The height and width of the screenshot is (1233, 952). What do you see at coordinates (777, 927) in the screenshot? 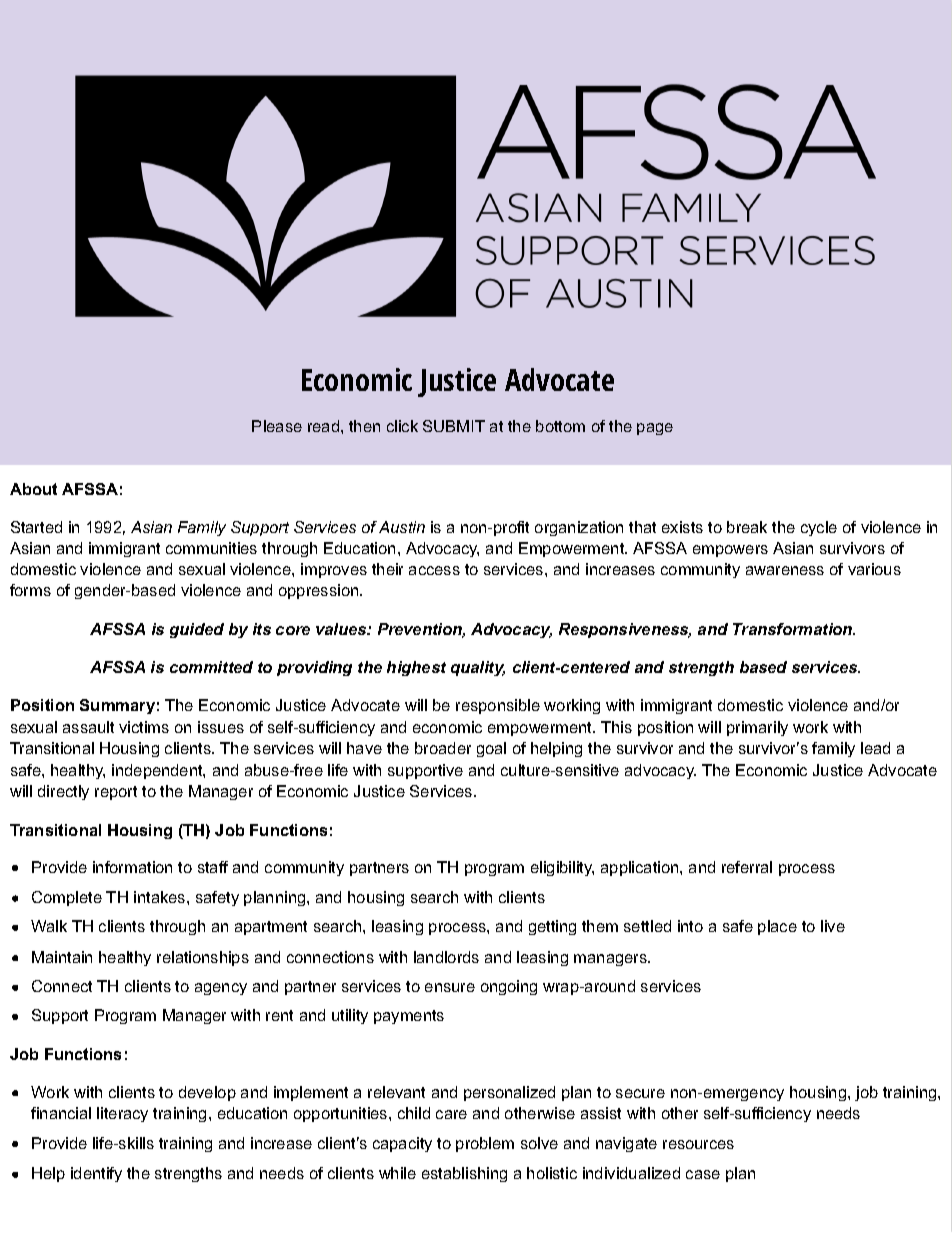
I see `place` at bounding box center [777, 927].
